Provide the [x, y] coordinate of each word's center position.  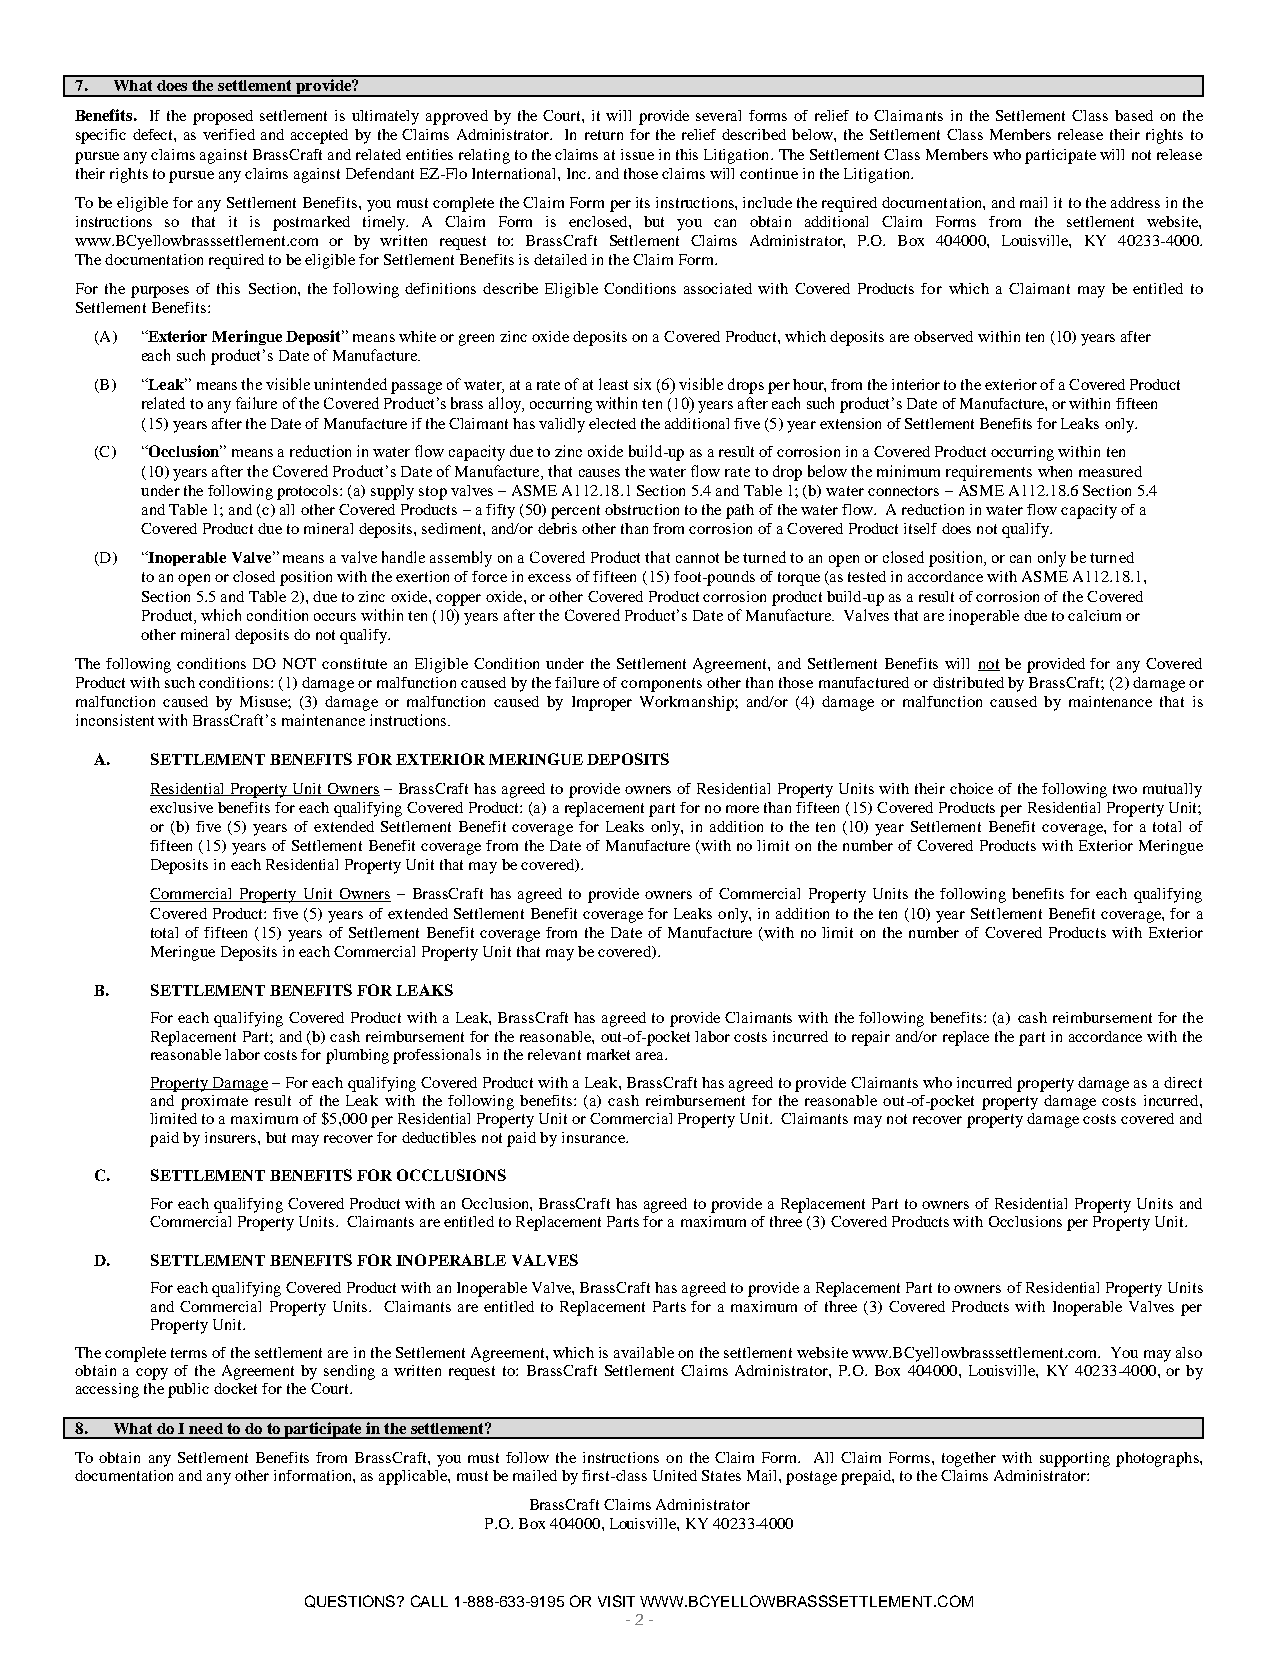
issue [637, 154]
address [1135, 202]
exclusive [181, 807]
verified [229, 134]
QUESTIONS [351, 1601]
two [1125, 789]
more [742, 809]
